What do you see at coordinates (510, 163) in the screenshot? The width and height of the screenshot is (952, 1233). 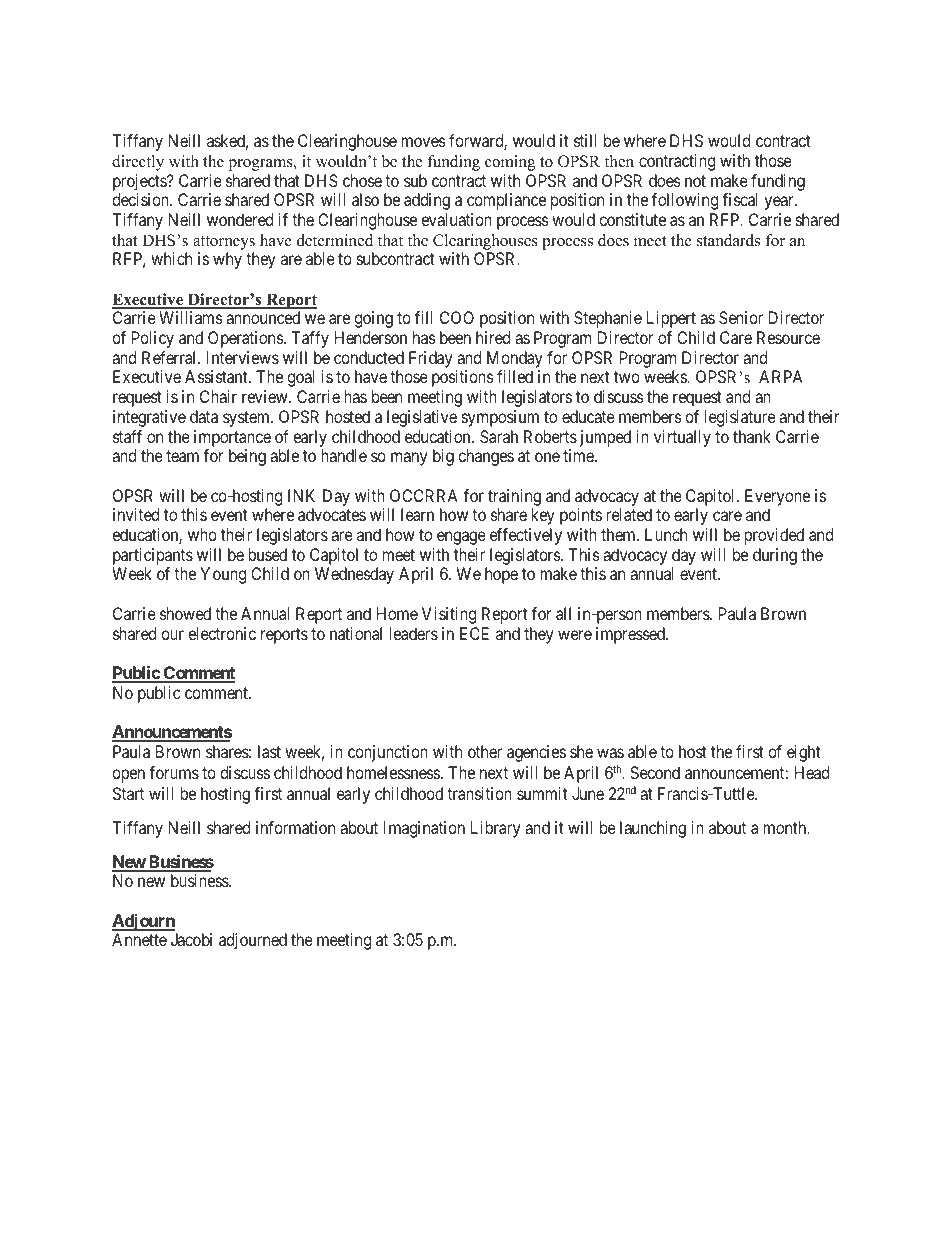 I see `coming` at bounding box center [510, 163].
